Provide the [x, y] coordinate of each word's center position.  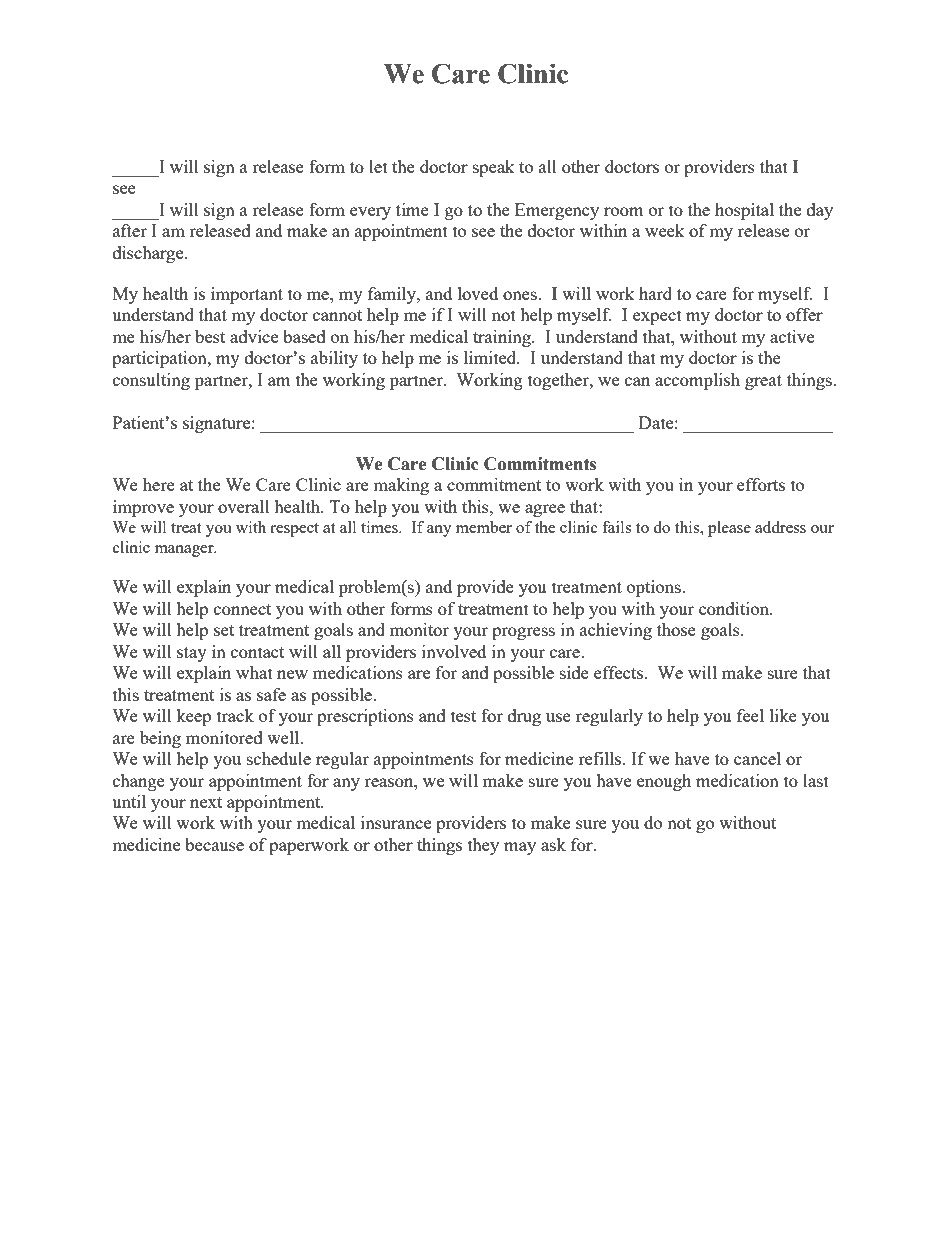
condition [735, 608]
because [214, 844]
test [463, 716]
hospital [744, 211]
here [159, 484]
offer [804, 314]
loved [478, 293]
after [130, 230]
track [235, 715]
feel [750, 715]
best [210, 336]
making [401, 486]
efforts [761, 484]
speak [494, 168]
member [484, 527]
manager [185, 551]
